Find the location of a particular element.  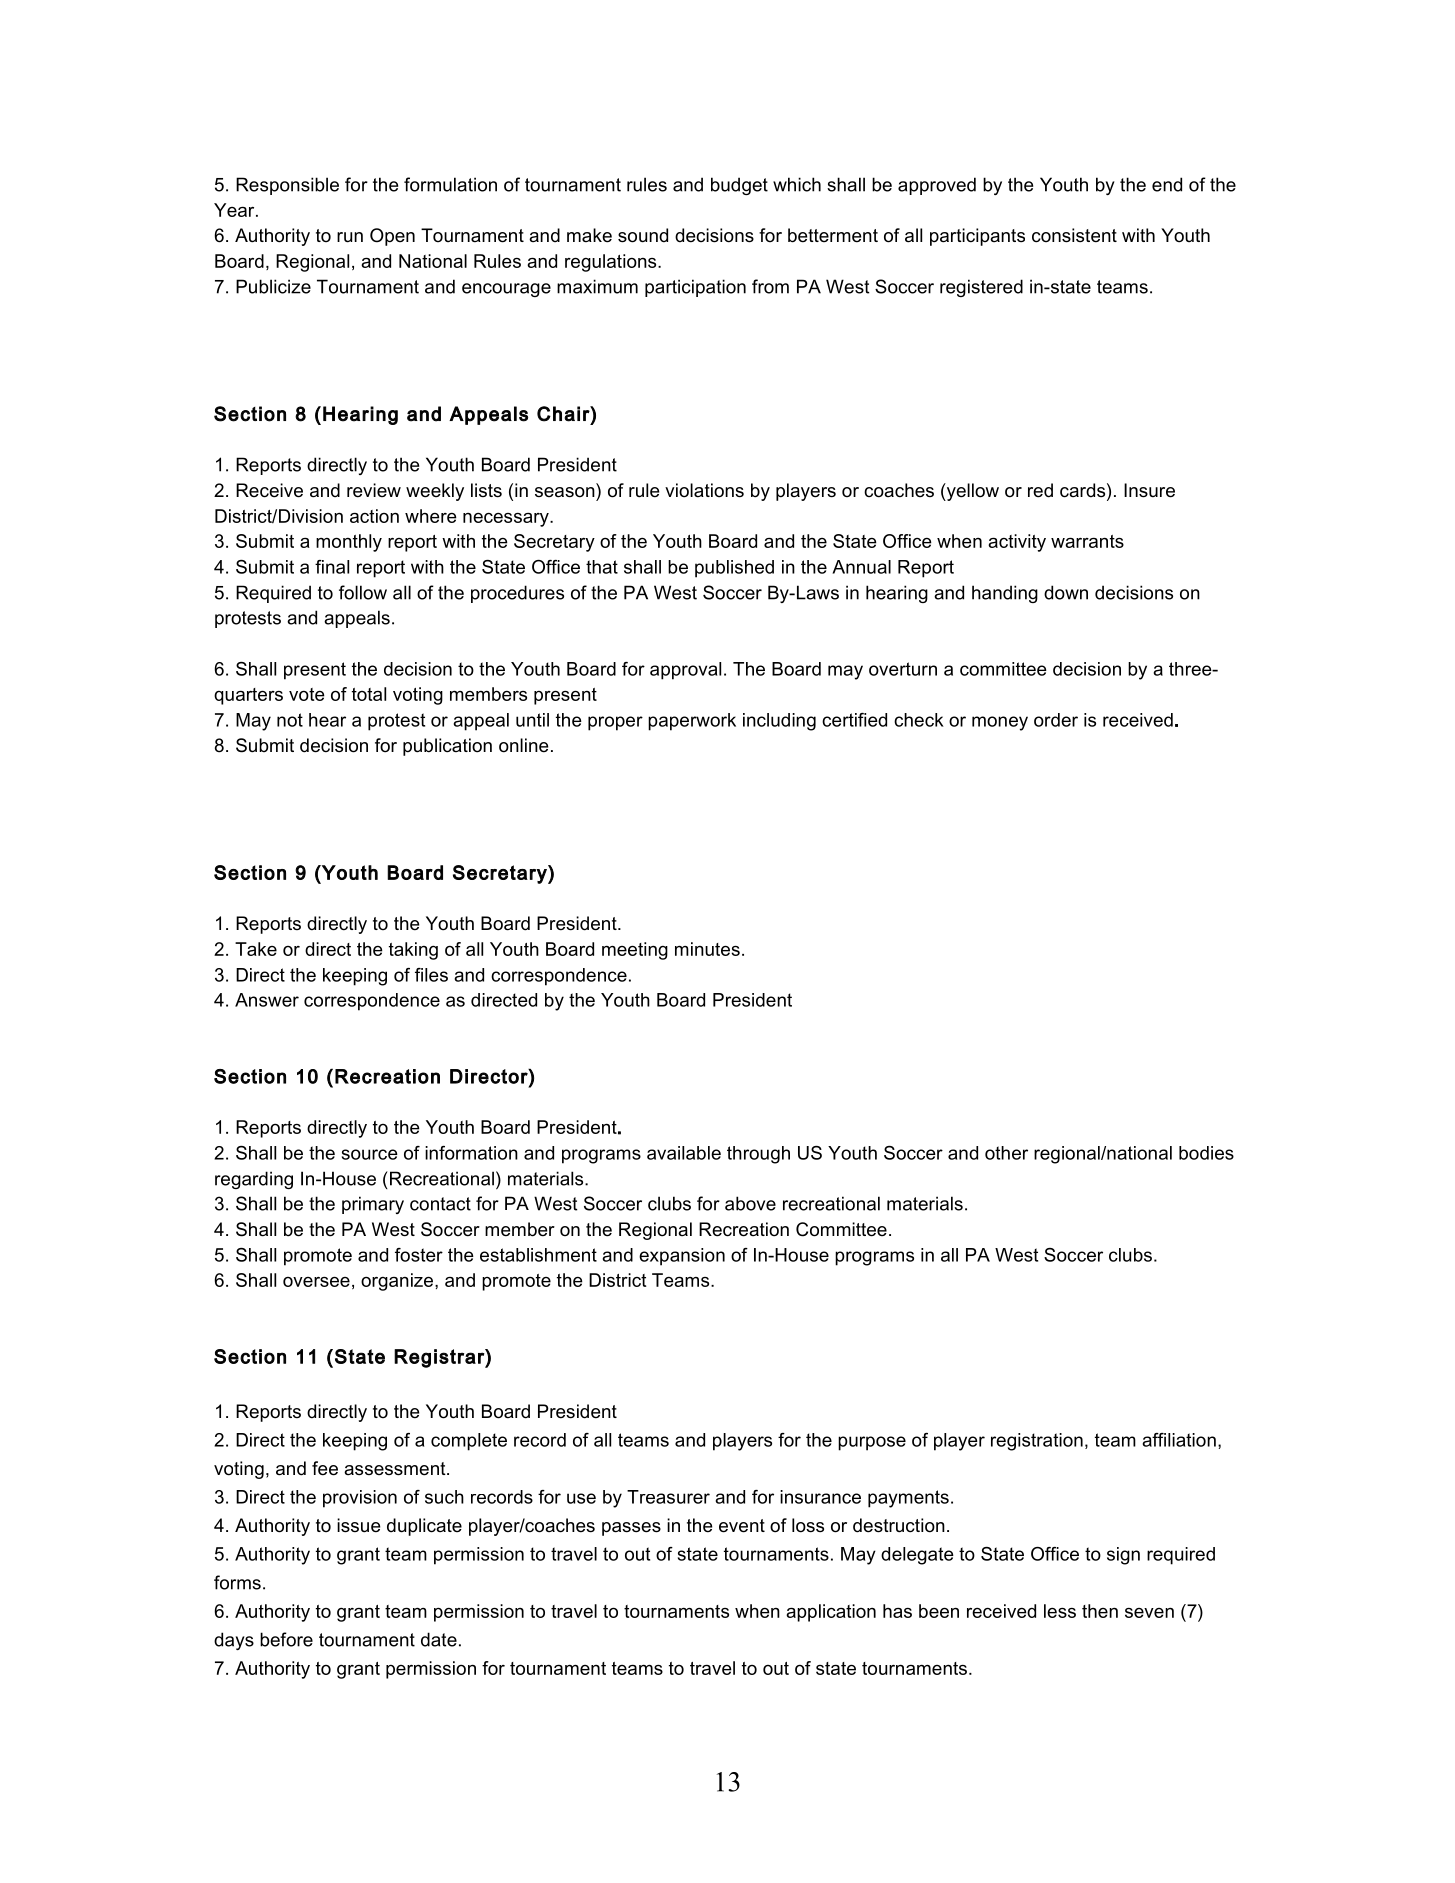

order is located at coordinates (1056, 720).
